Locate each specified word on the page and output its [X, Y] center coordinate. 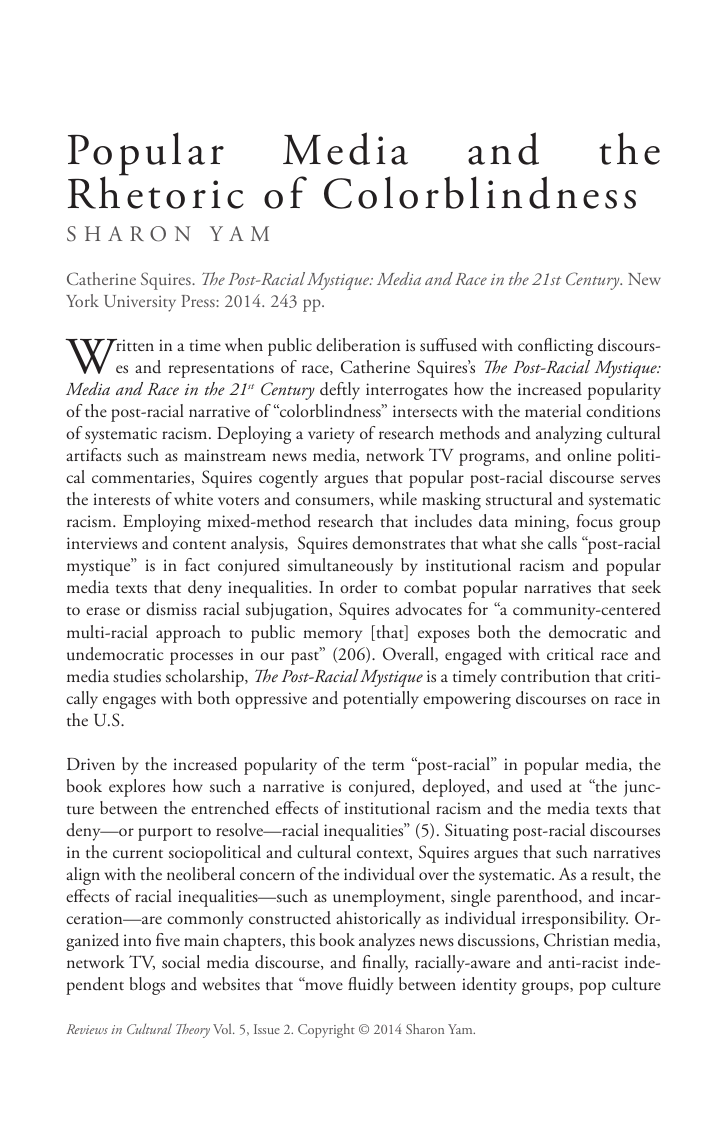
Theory [193, 1031]
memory [332, 636]
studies [137, 676]
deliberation [358, 344]
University [140, 303]
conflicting [555, 347]
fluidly [370, 986]
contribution [545, 676]
